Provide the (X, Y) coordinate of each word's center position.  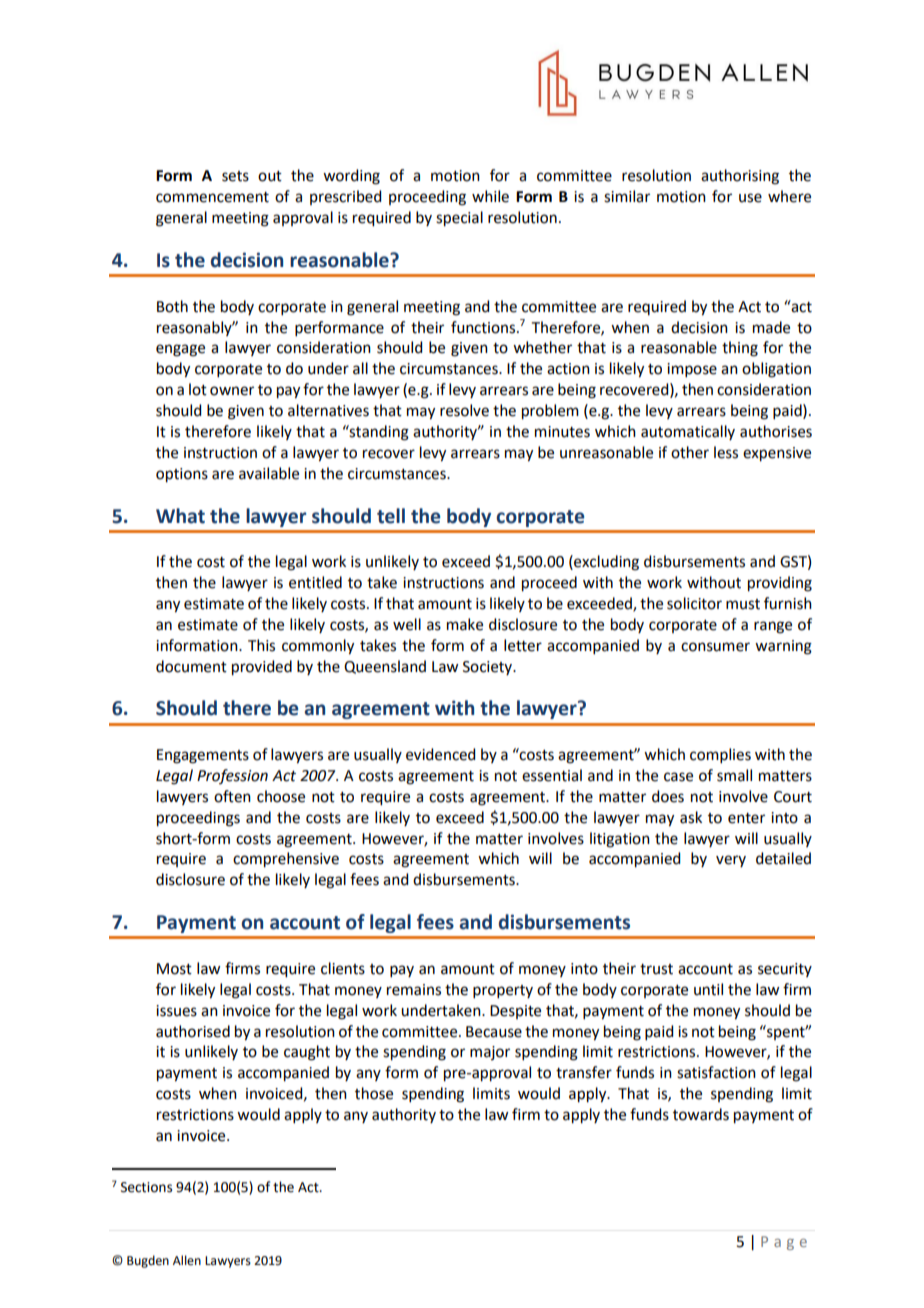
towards (701, 1114)
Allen (187, 1260)
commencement (212, 197)
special (459, 219)
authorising (740, 177)
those (374, 1093)
